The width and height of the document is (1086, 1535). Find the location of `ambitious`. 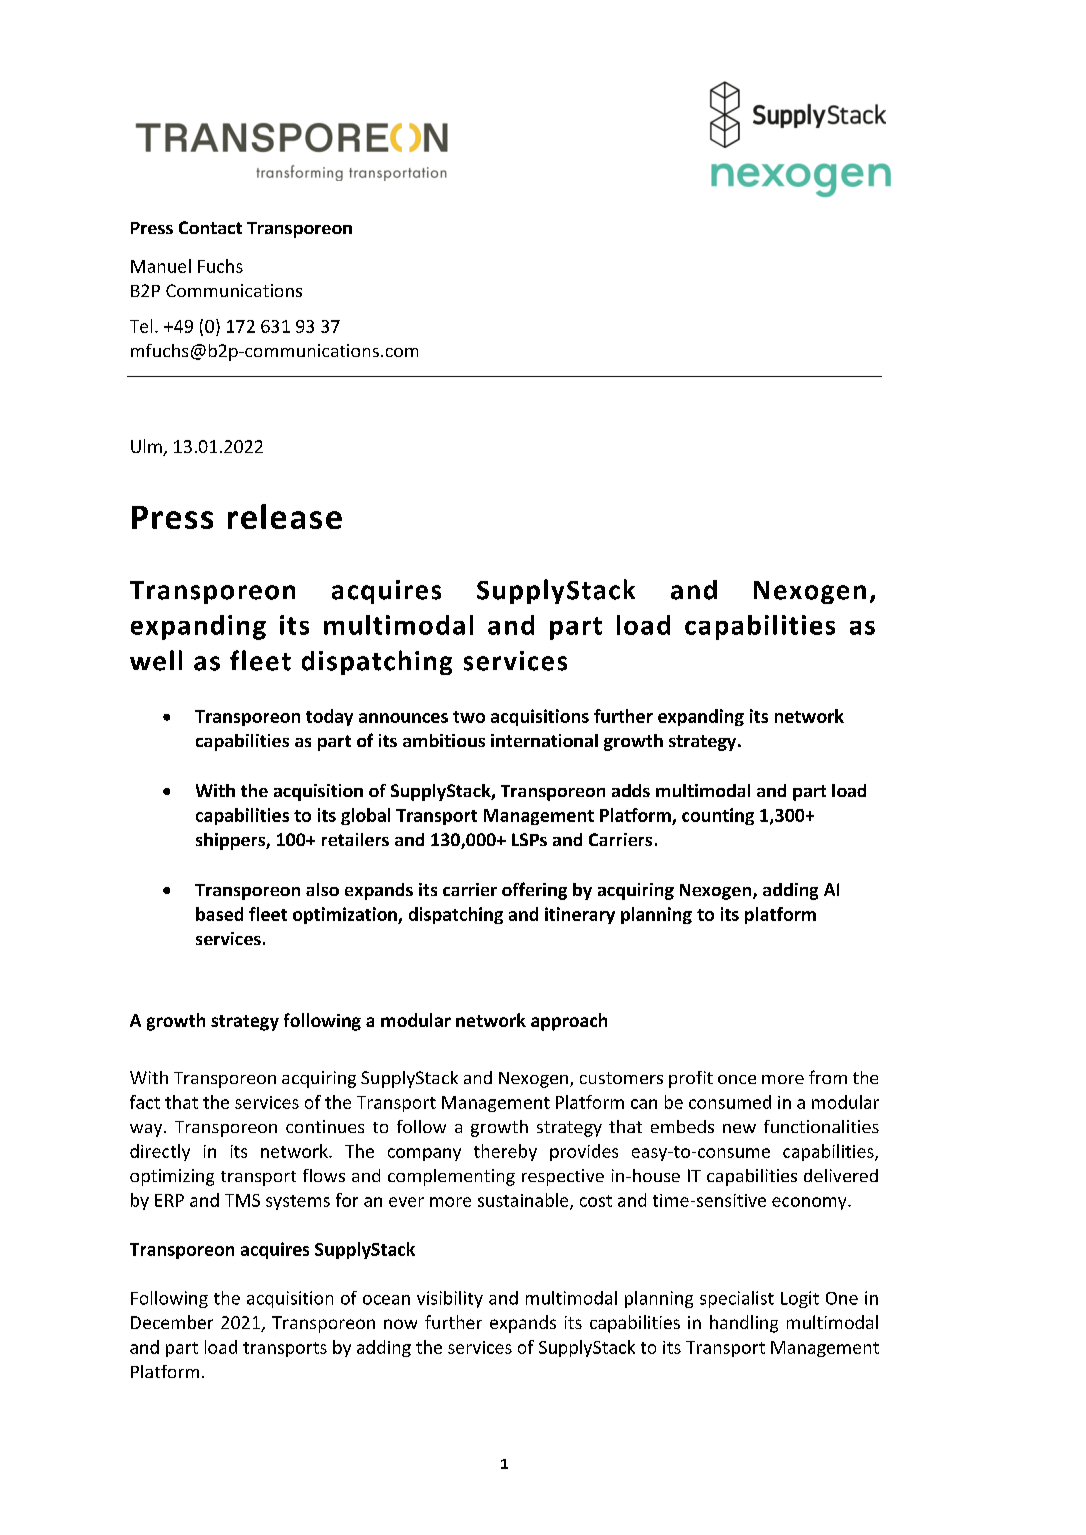

ambitious is located at coordinates (444, 740).
